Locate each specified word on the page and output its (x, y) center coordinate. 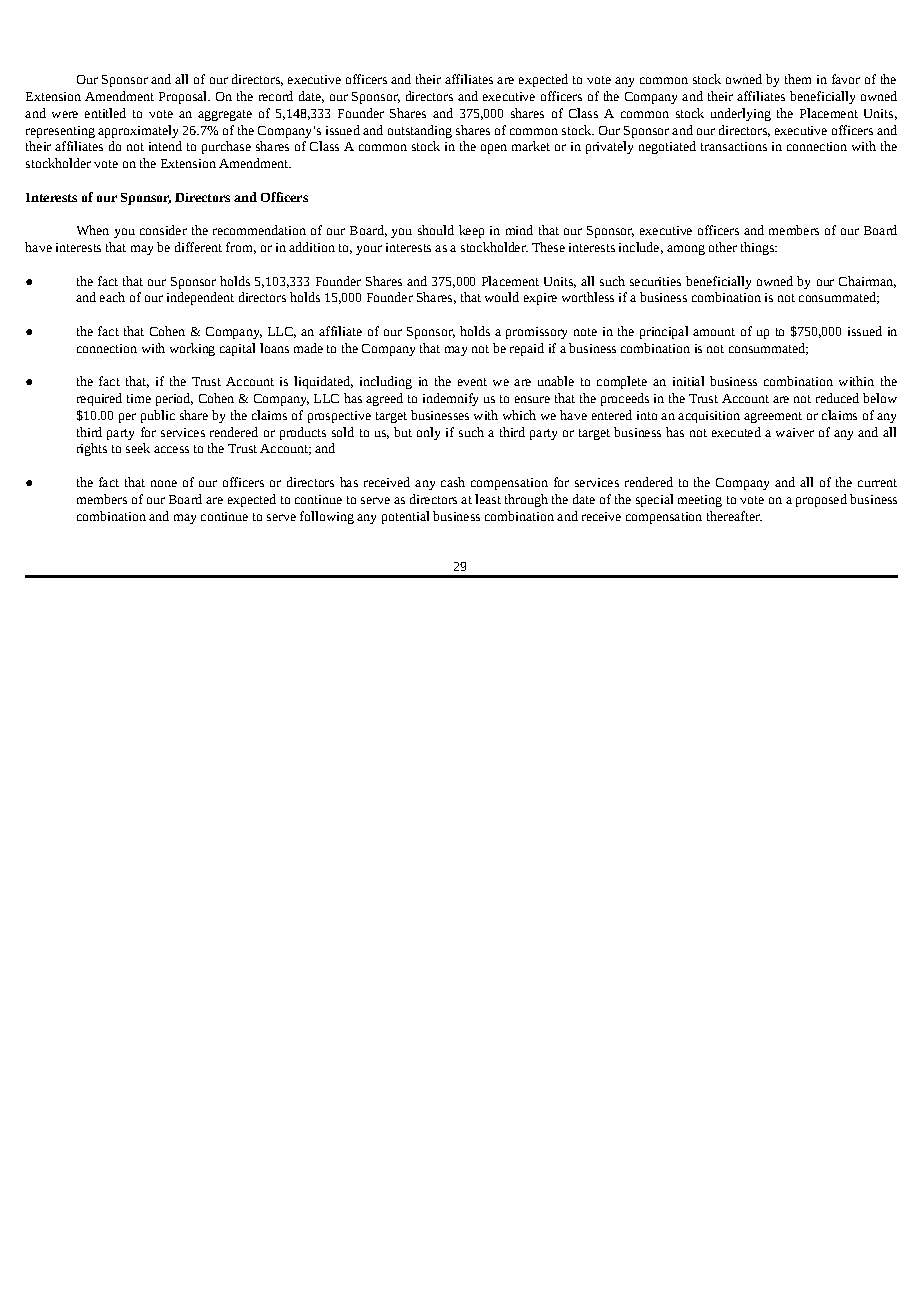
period (174, 399)
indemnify (450, 399)
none (164, 483)
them (798, 79)
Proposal (184, 97)
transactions (734, 146)
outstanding (420, 131)
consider (163, 230)
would (502, 297)
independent (200, 298)
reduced (837, 398)
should (436, 230)
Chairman (867, 282)
